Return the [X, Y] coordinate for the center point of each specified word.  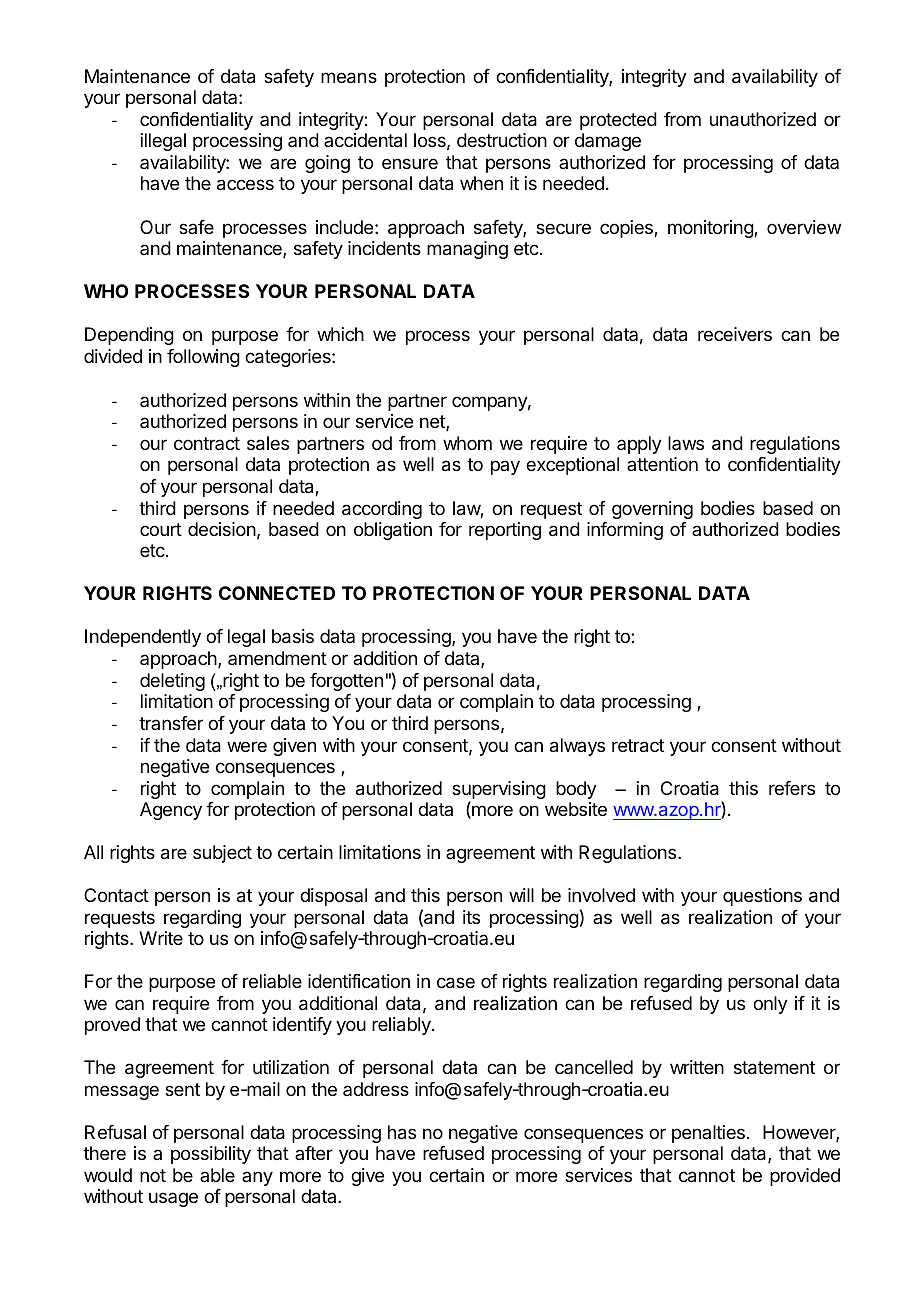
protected [618, 121]
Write [161, 938]
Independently [143, 638]
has [402, 1132]
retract [638, 746]
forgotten [346, 682]
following [203, 358]
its [471, 917]
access [245, 185]
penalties [708, 1134]
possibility [211, 1155]
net [433, 423]
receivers [735, 334]
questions [762, 897]
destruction [502, 140]
